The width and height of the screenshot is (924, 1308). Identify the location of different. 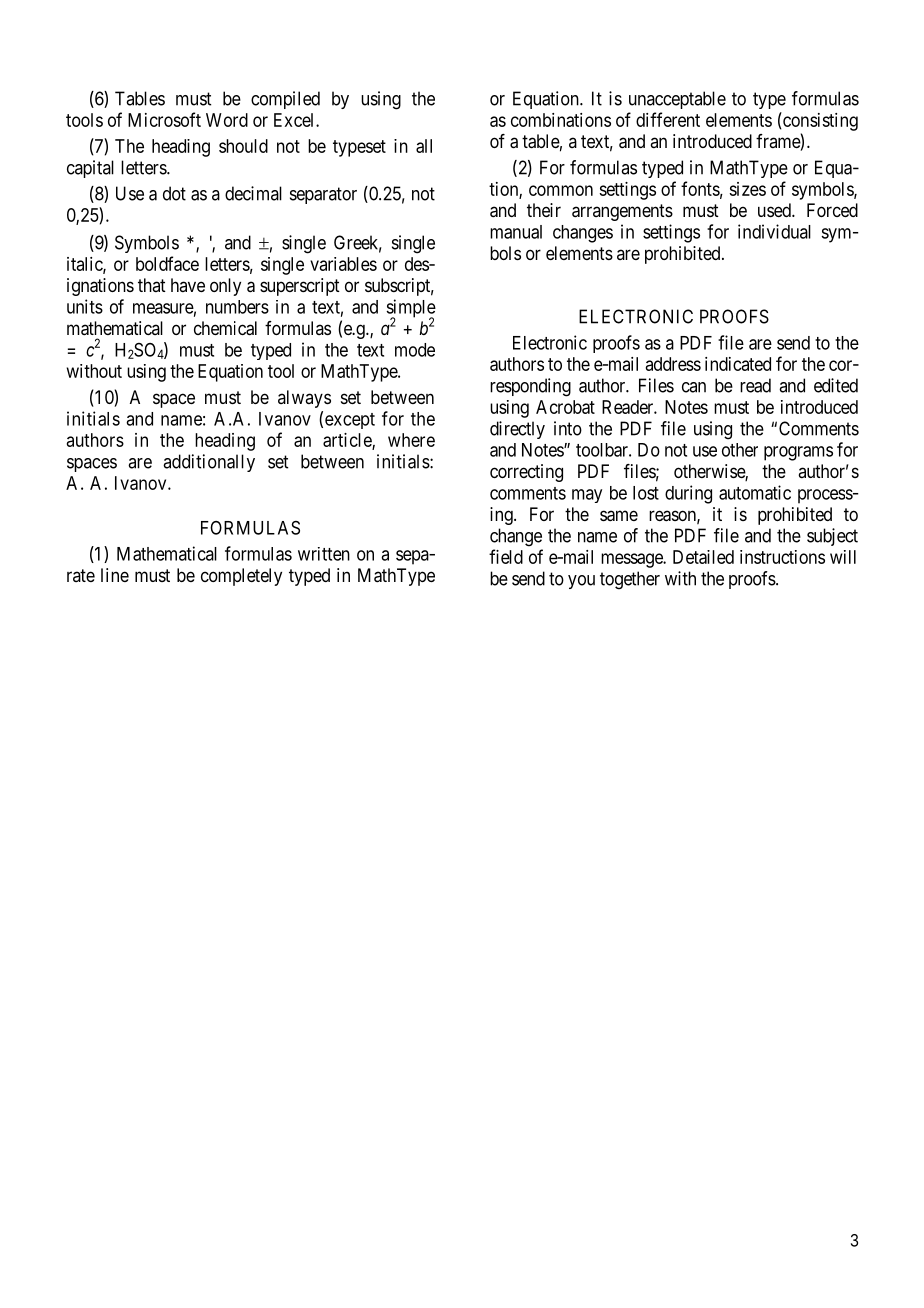
(668, 119).
